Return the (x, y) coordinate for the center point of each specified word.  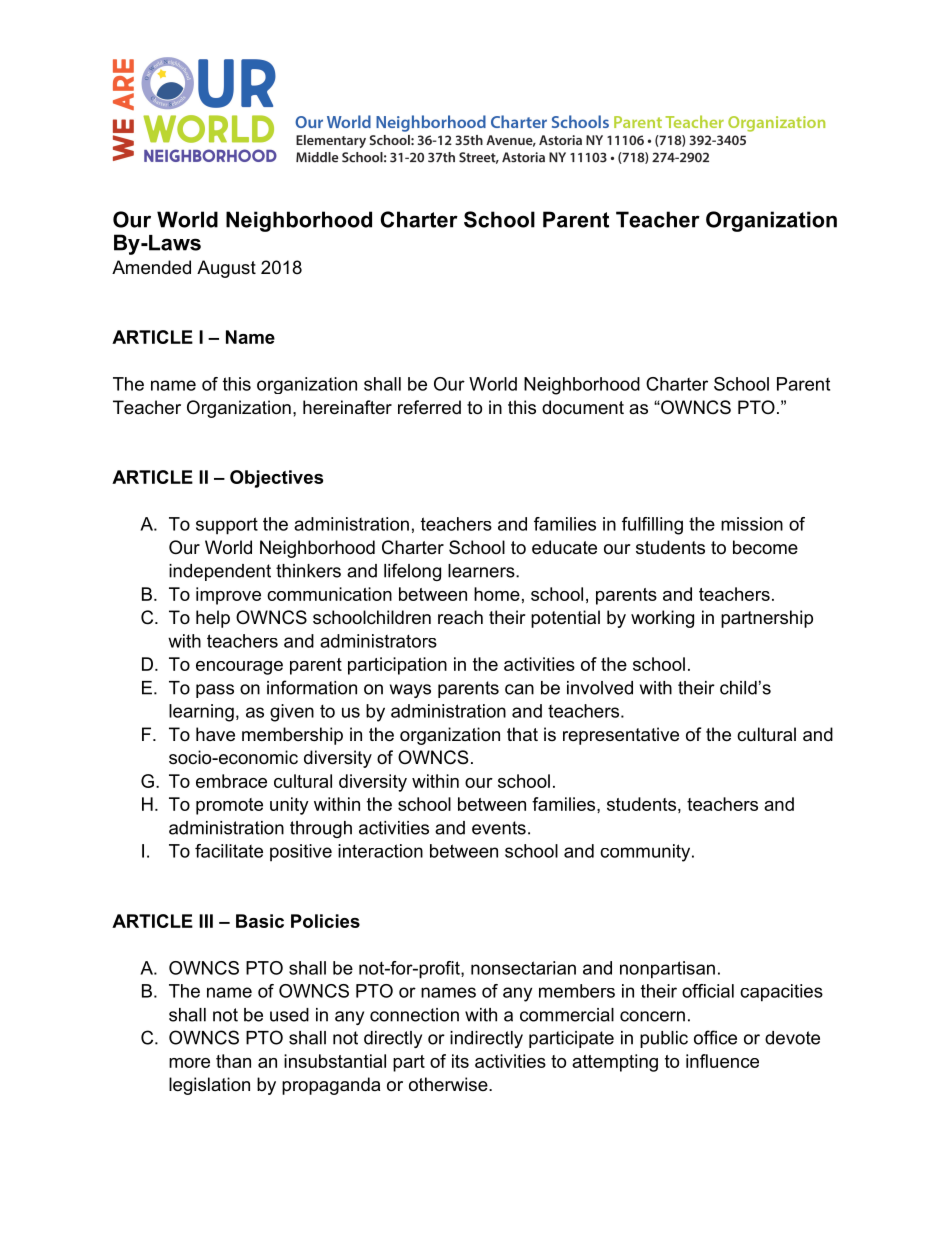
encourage (239, 668)
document (583, 407)
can (519, 689)
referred (429, 407)
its (460, 1061)
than (233, 1061)
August (226, 269)
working (662, 619)
